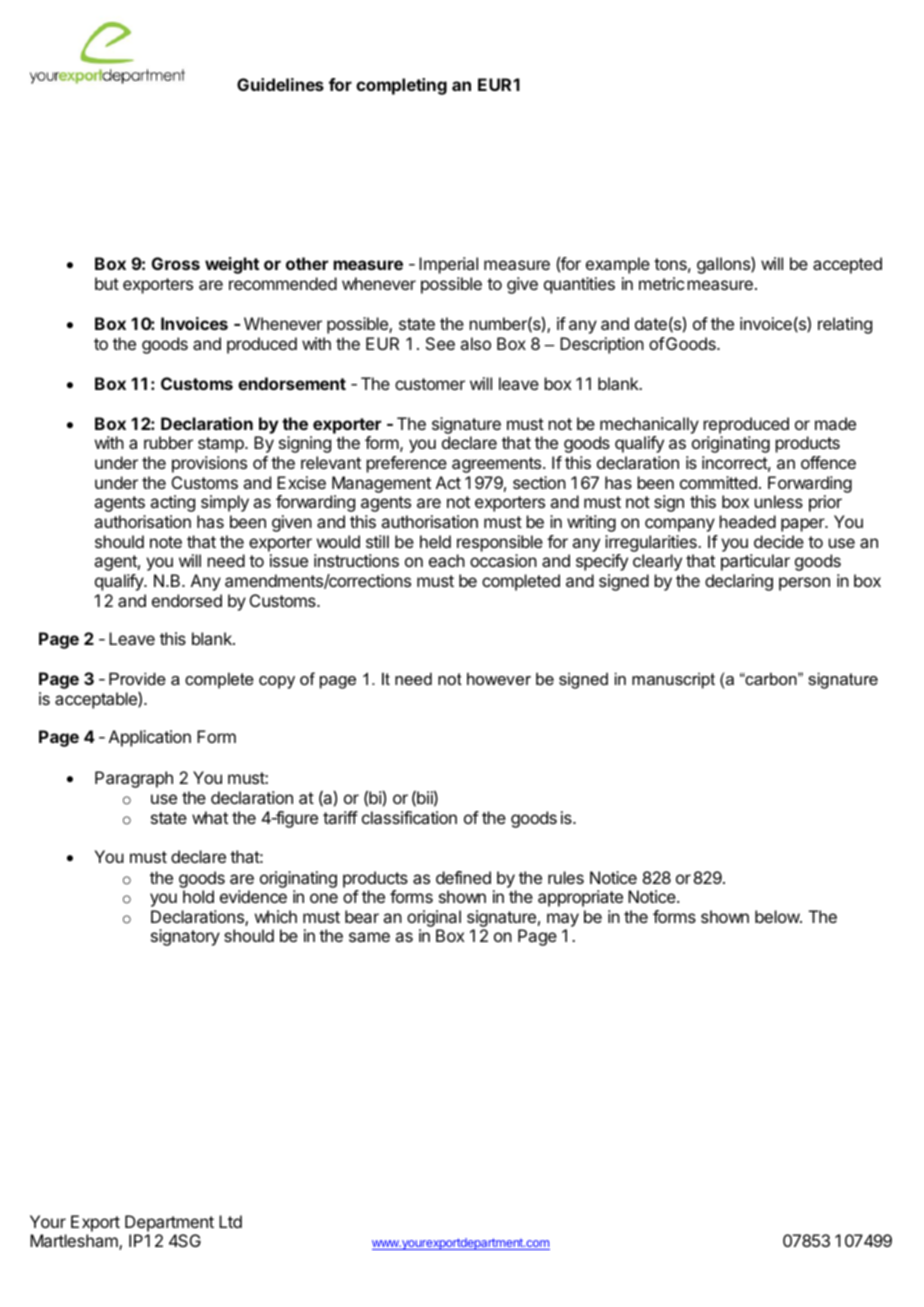 This image has height=1307, width=924. I want to click on however, so click(499, 678).
